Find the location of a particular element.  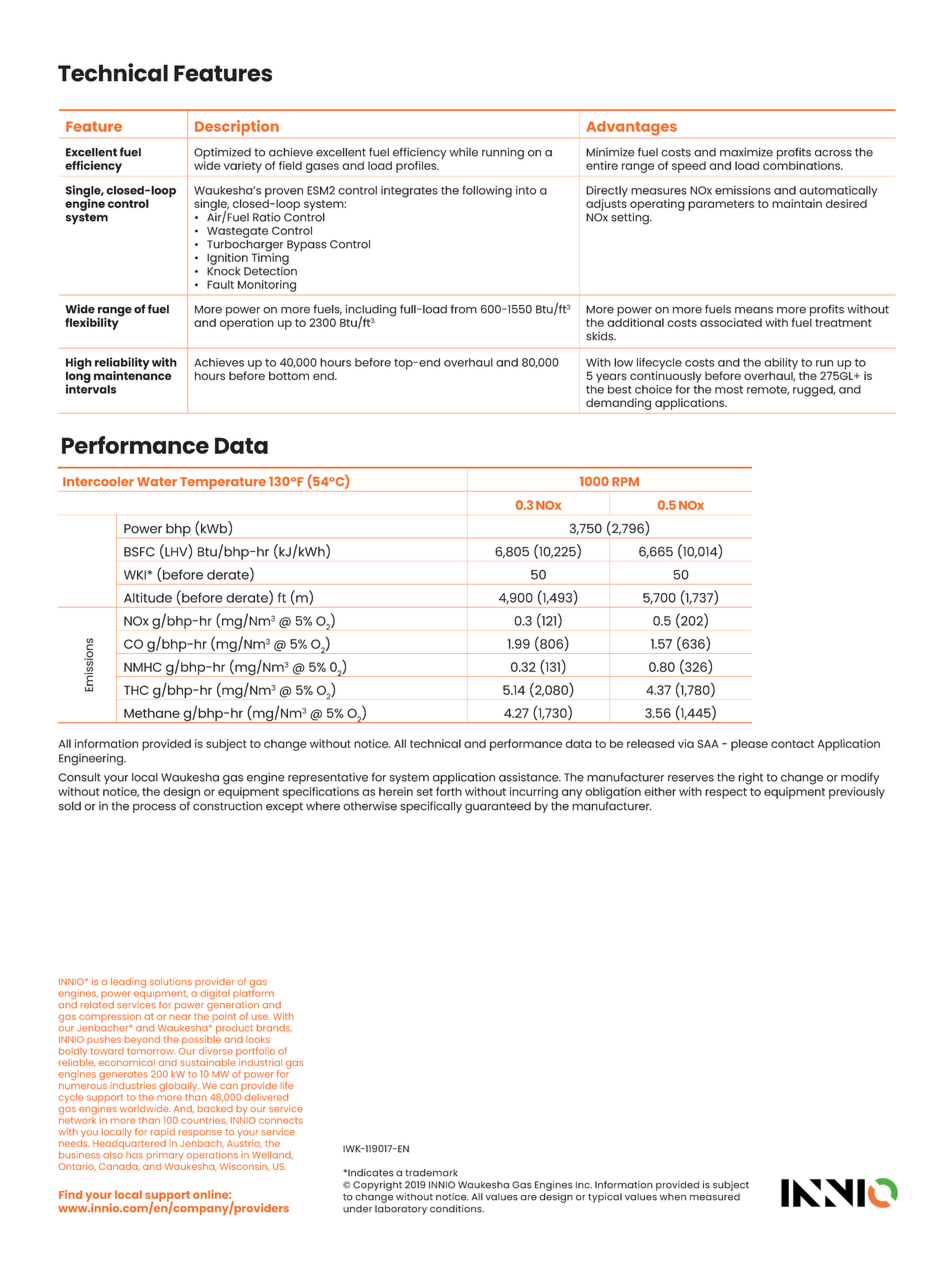

respect is located at coordinates (726, 793).
